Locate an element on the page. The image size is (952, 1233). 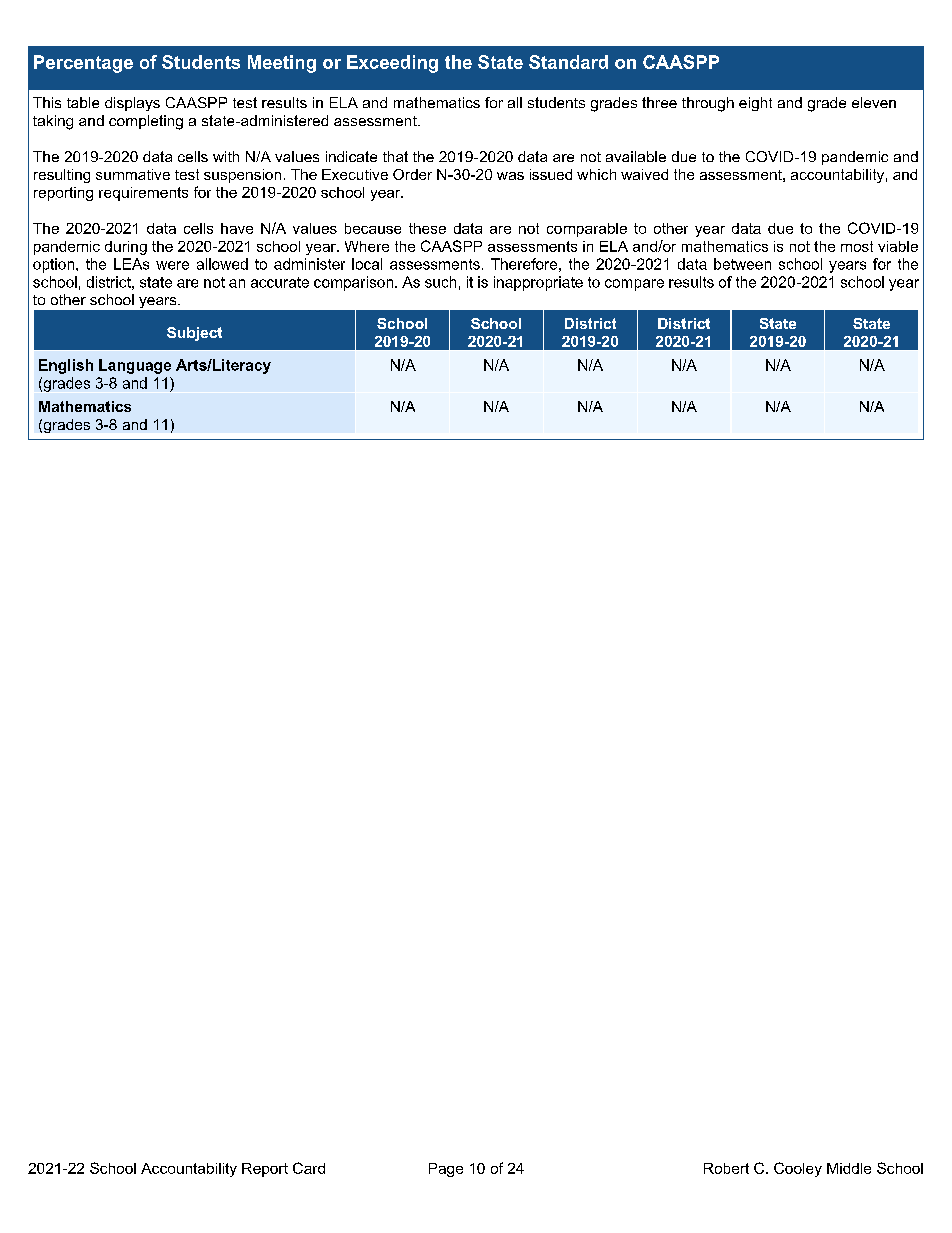
compare is located at coordinates (634, 285).
